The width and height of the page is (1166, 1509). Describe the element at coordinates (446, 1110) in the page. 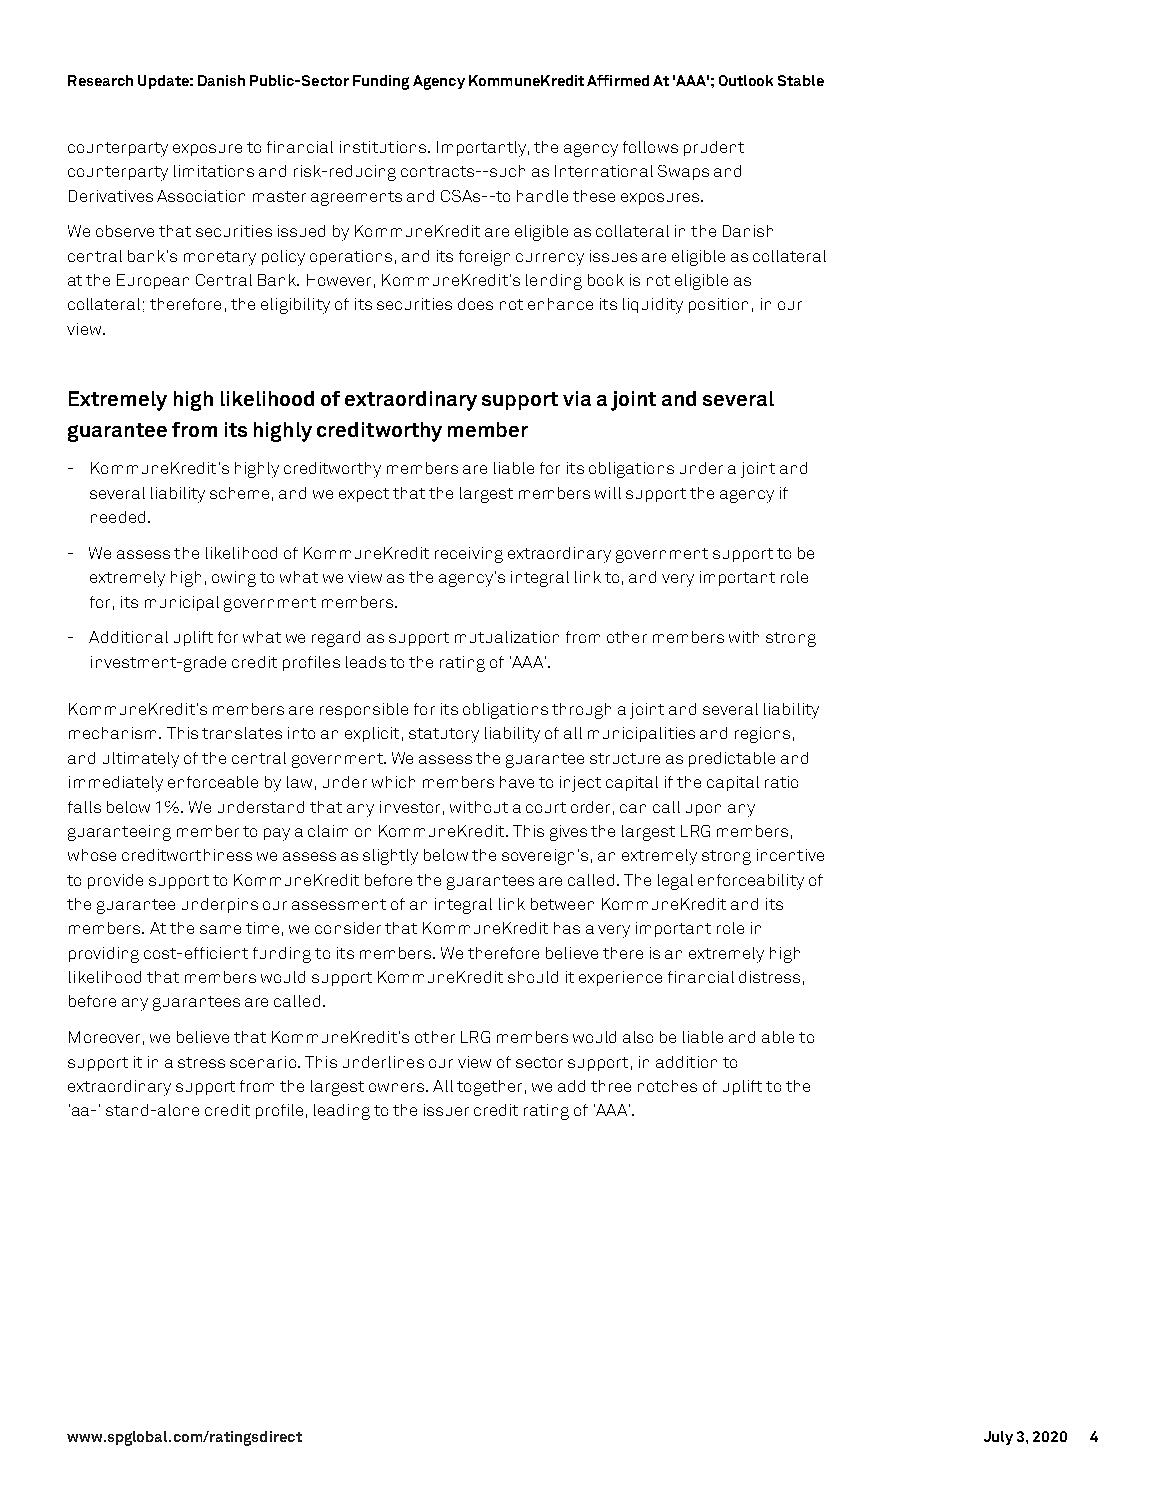

I see `issuer` at that location.
